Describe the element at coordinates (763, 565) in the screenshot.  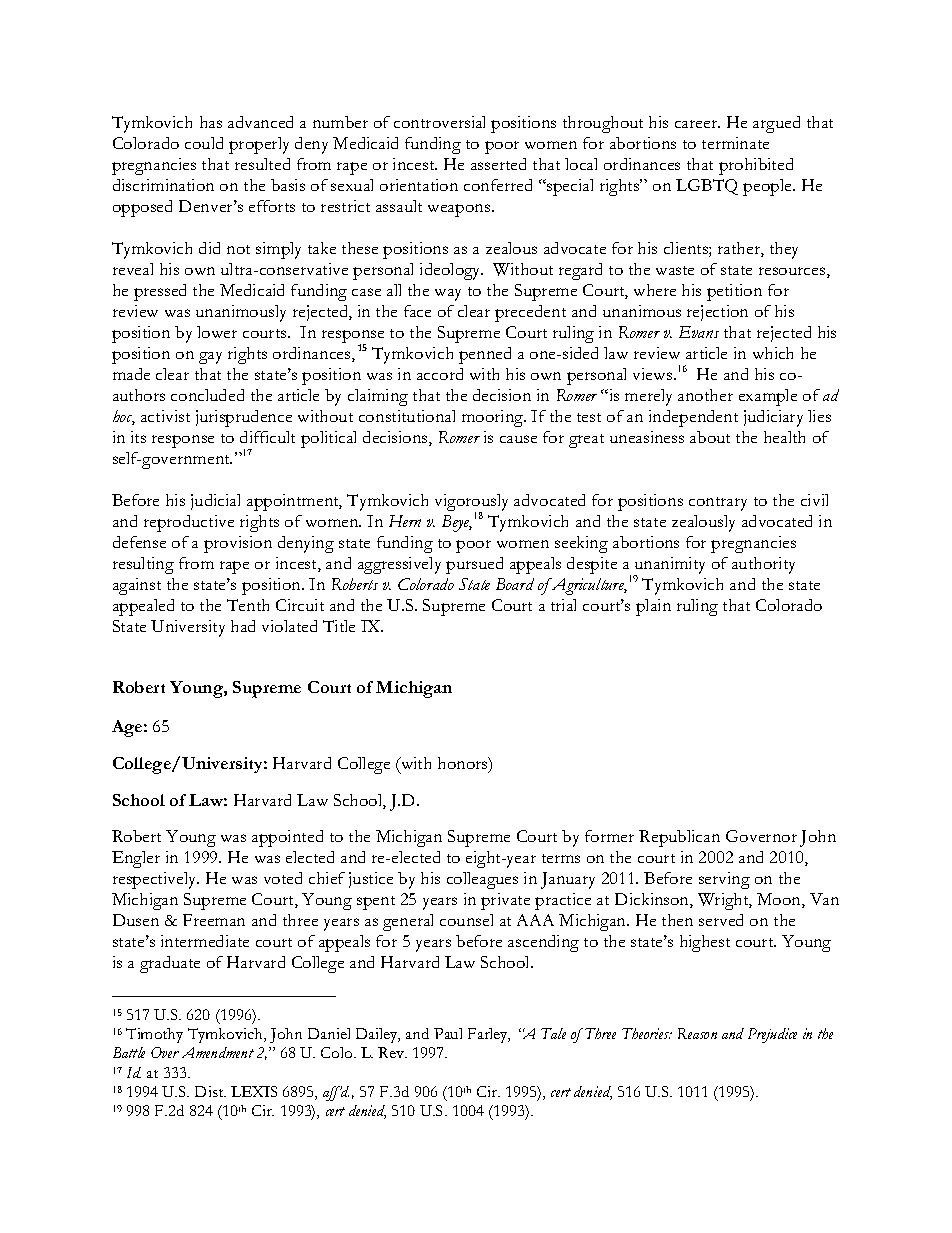
I see `authority` at that location.
